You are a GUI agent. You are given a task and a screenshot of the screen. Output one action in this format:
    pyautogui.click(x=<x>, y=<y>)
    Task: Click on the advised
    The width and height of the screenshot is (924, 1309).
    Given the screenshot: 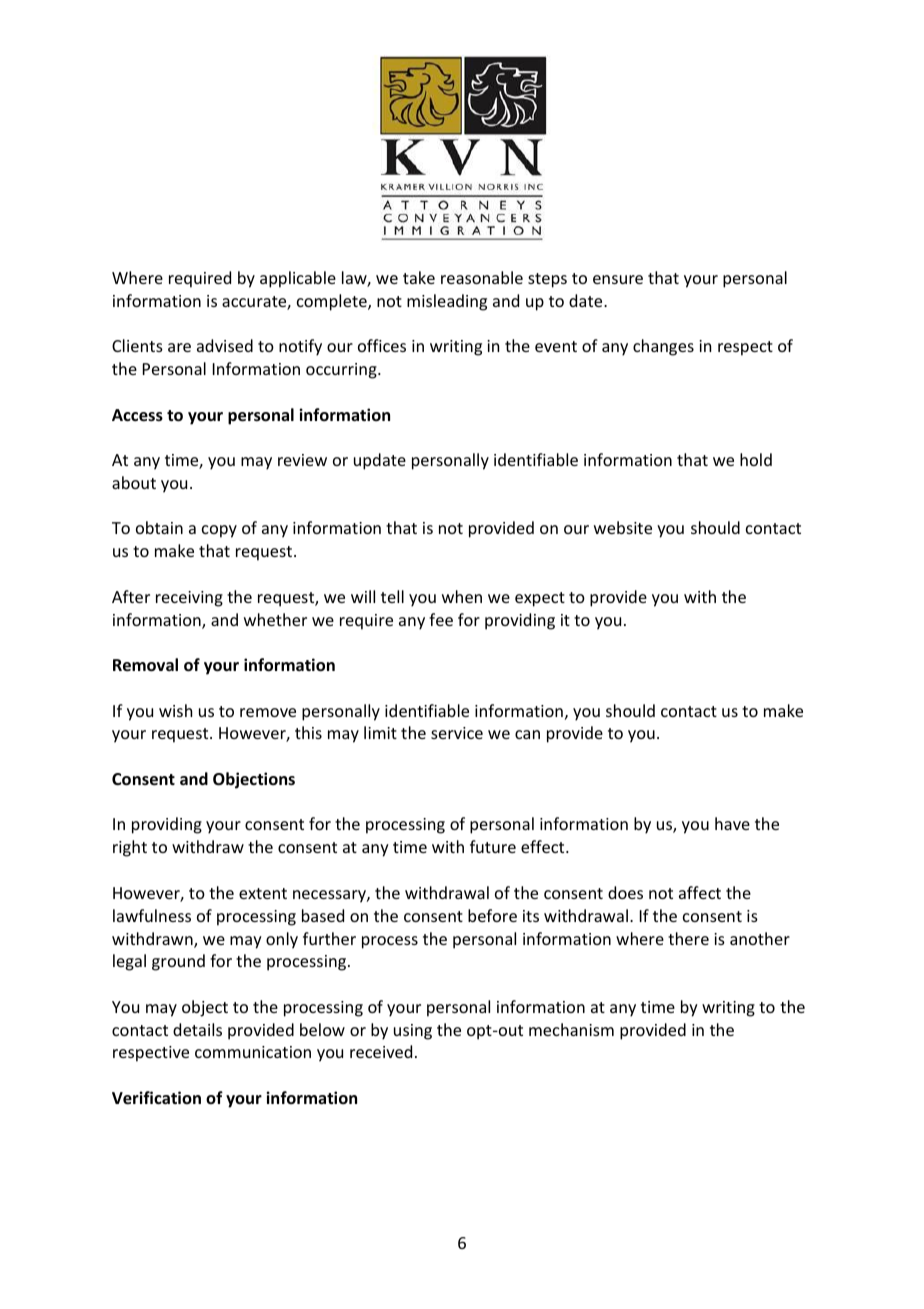 What is the action you would take?
    pyautogui.click(x=225, y=345)
